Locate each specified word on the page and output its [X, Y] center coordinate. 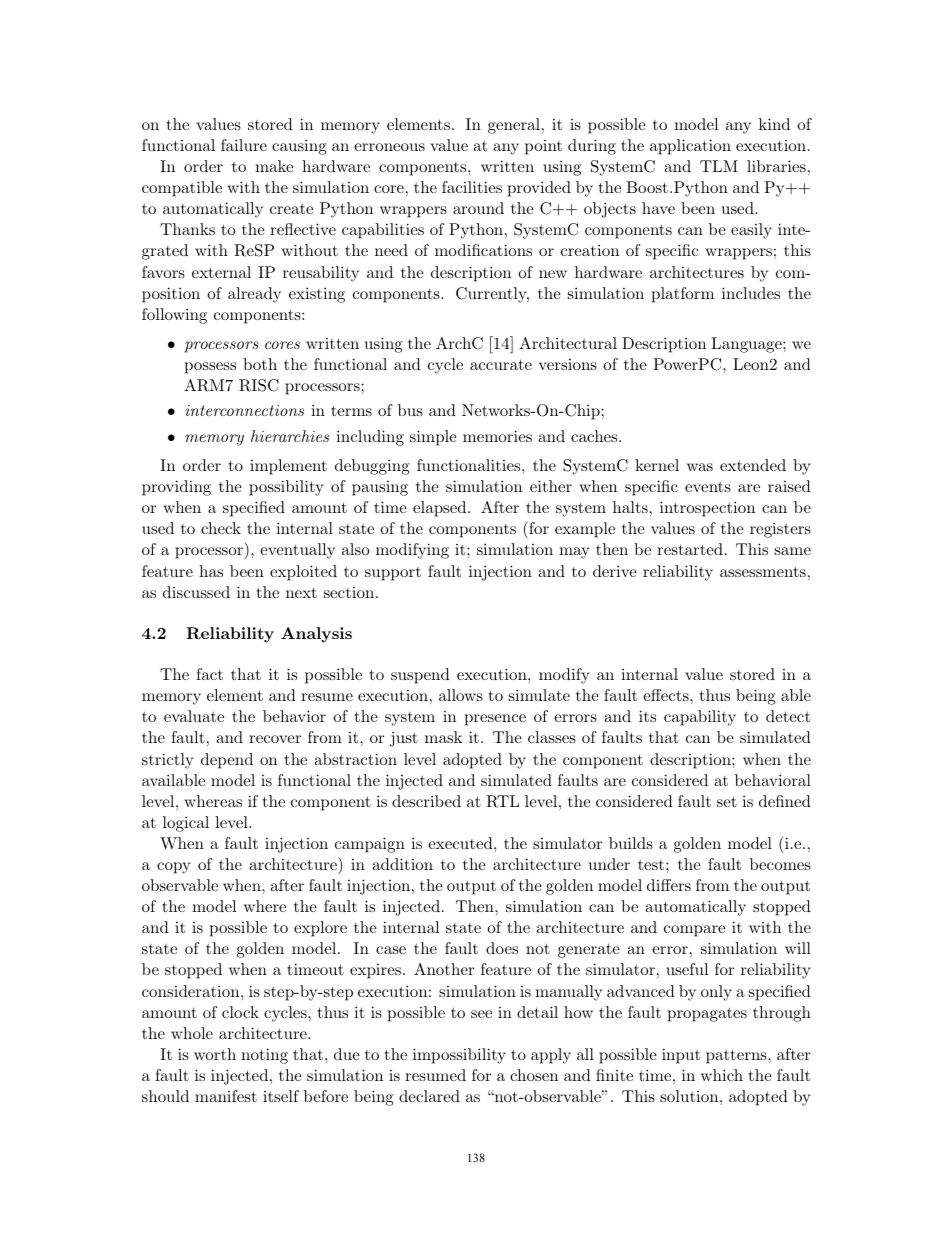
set [727, 801]
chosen [534, 1075]
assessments [763, 571]
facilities [472, 187]
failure [244, 145]
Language [747, 345]
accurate [501, 364]
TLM [719, 166]
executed [461, 843]
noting [264, 1056]
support [393, 574]
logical [186, 824]
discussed [196, 592]
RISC [259, 385]
